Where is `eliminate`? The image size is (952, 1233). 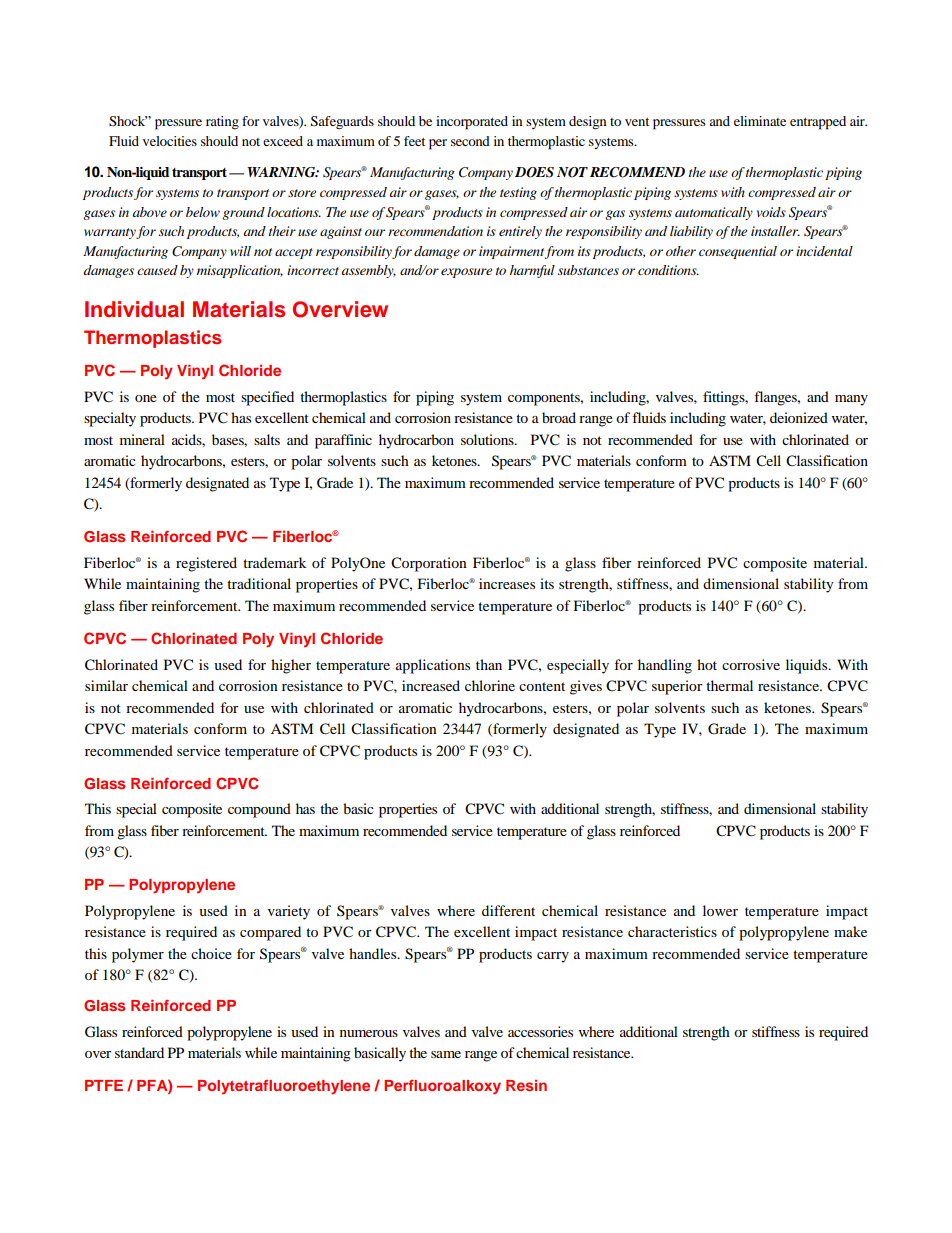 eliminate is located at coordinates (760, 121).
